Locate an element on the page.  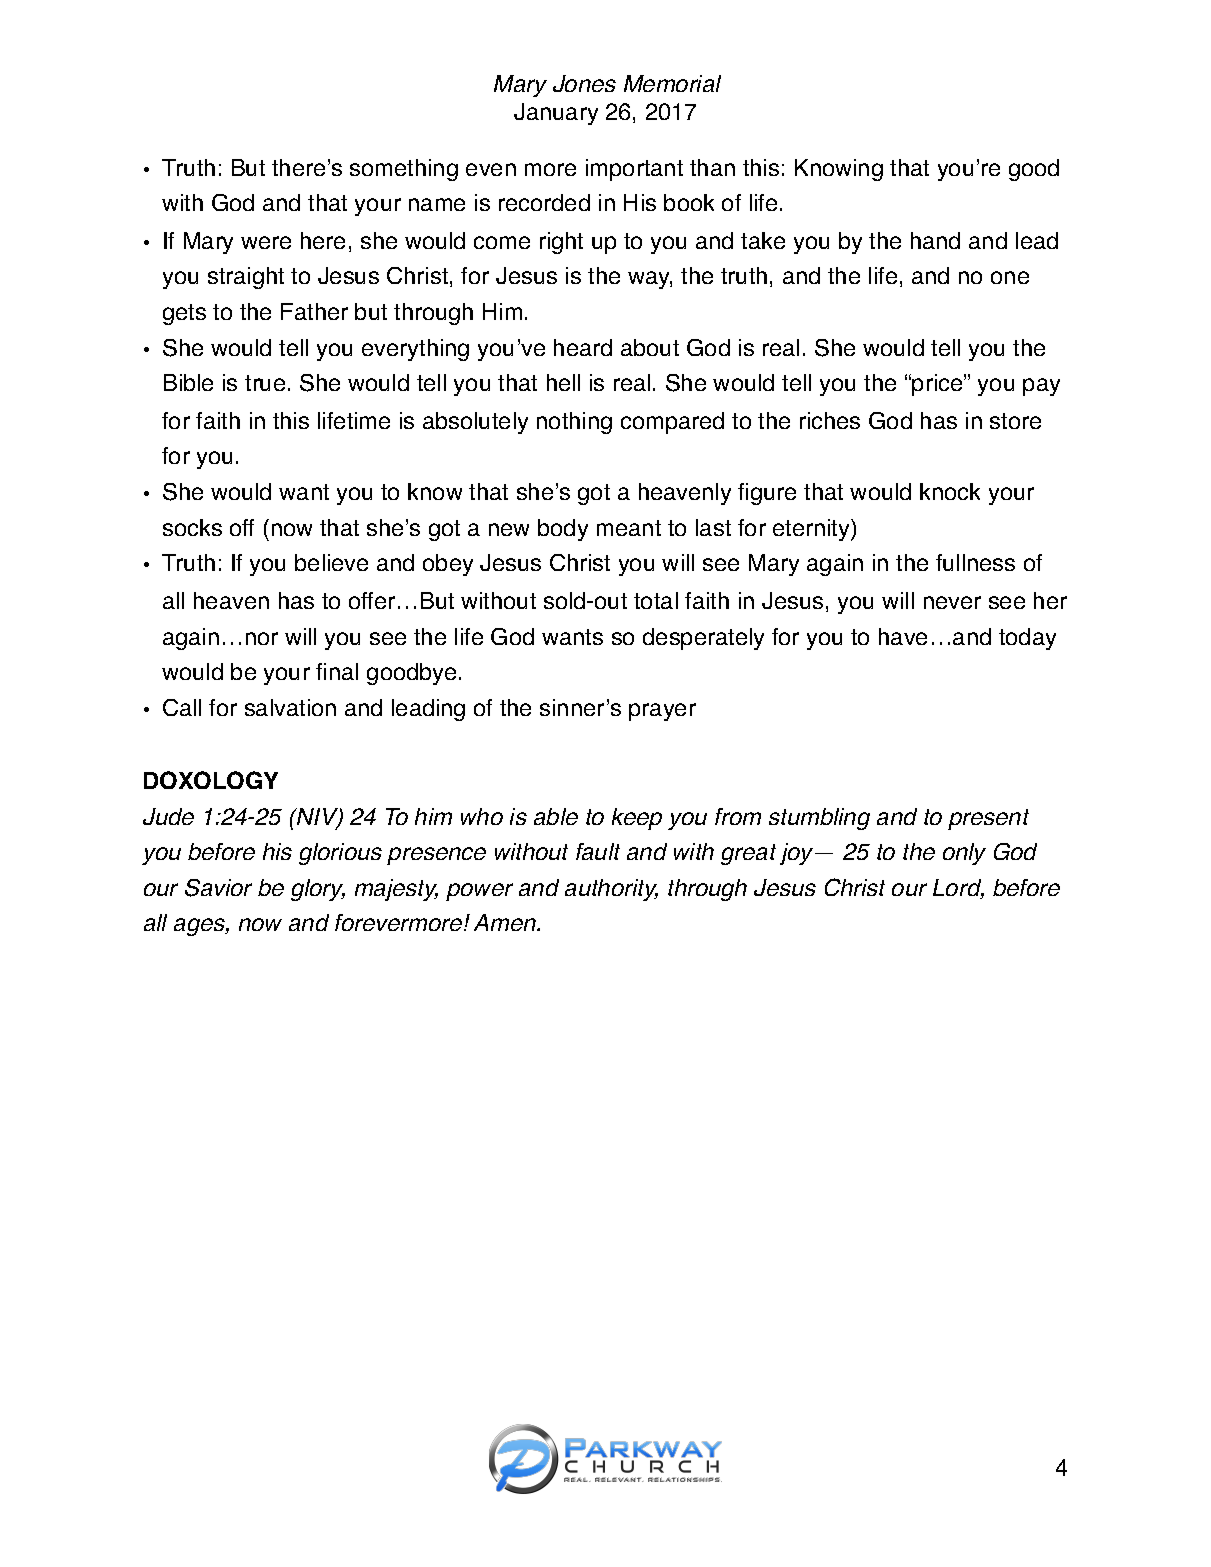
than is located at coordinates (712, 167).
